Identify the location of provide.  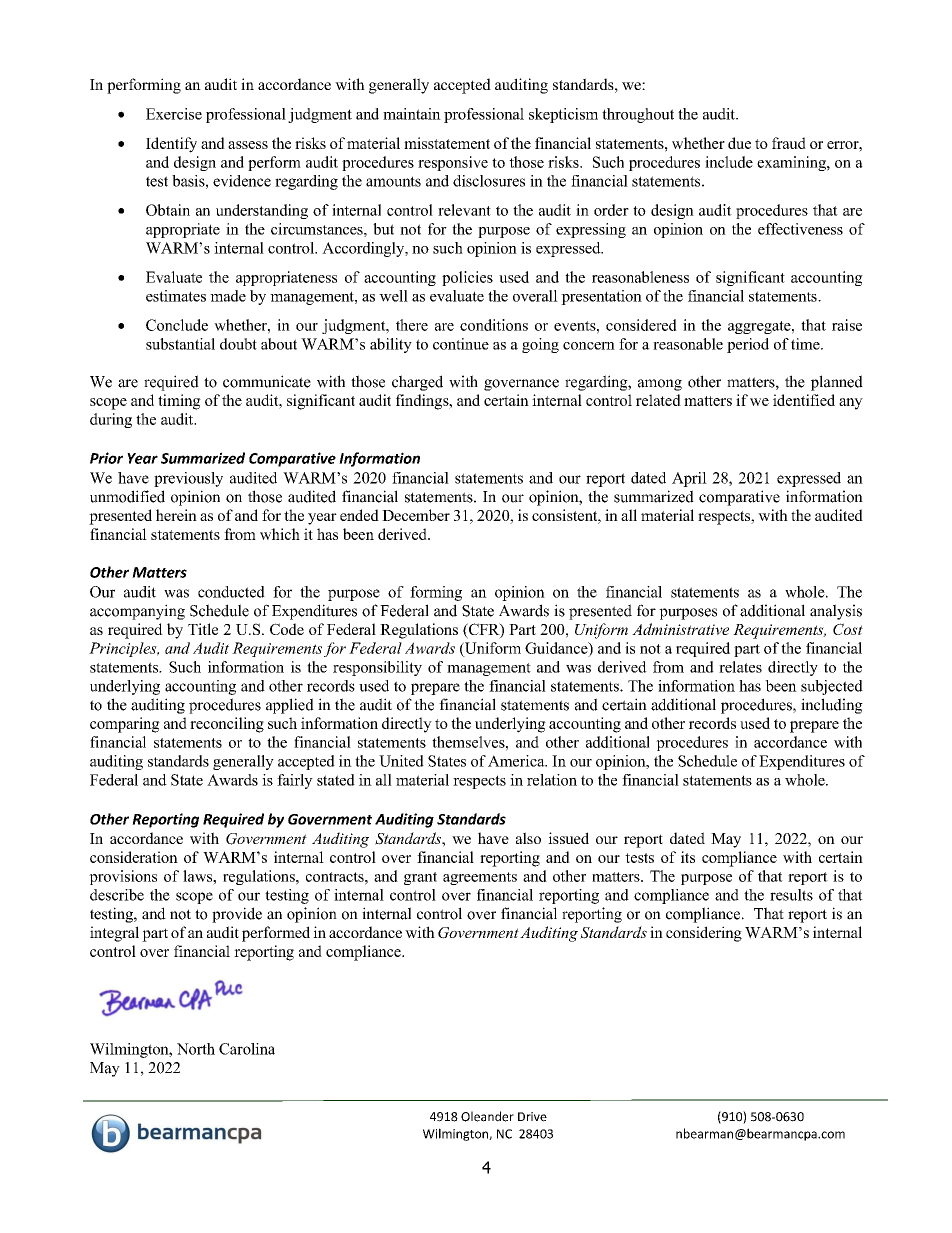
(237, 915).
